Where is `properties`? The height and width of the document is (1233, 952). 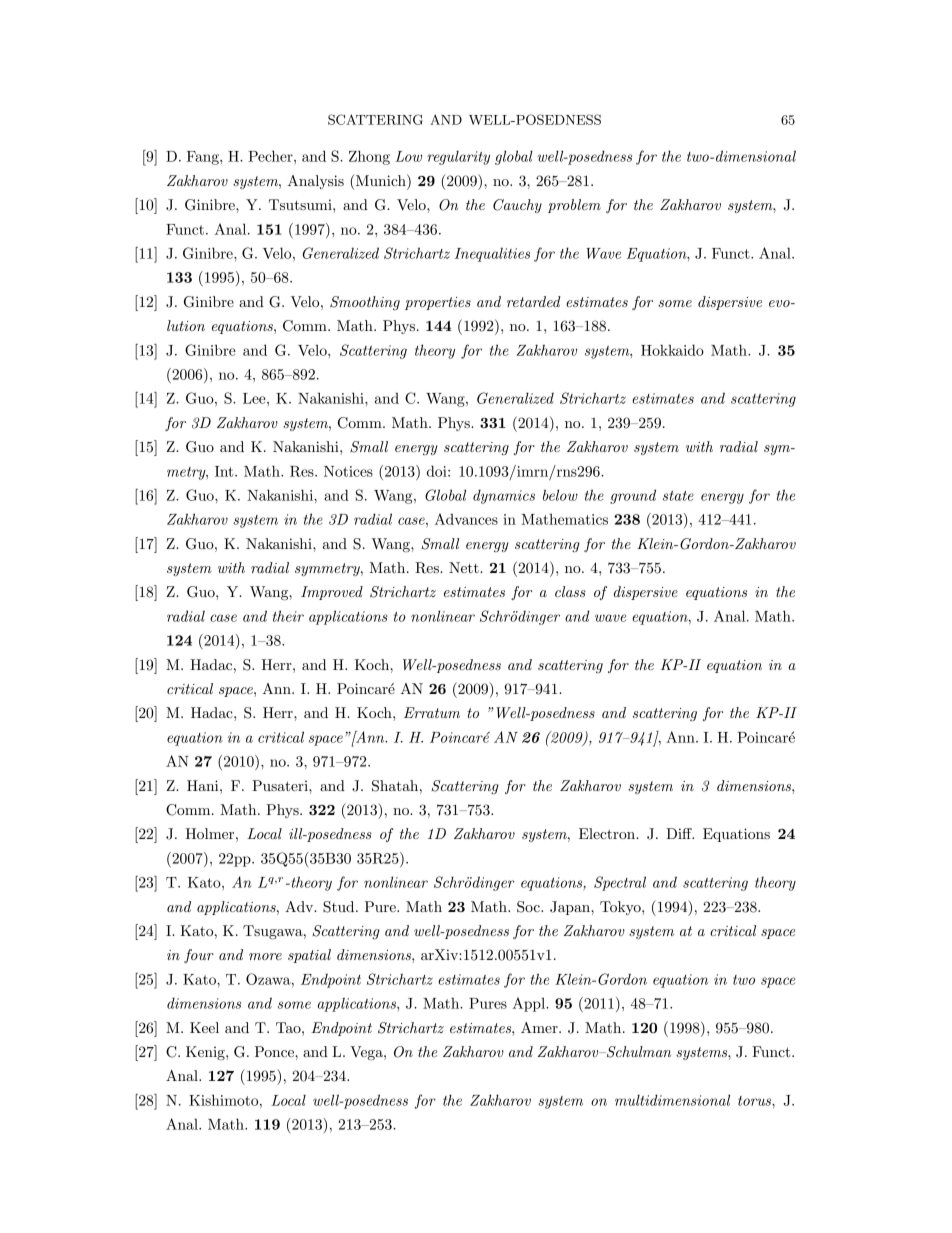
properties is located at coordinates (438, 303).
